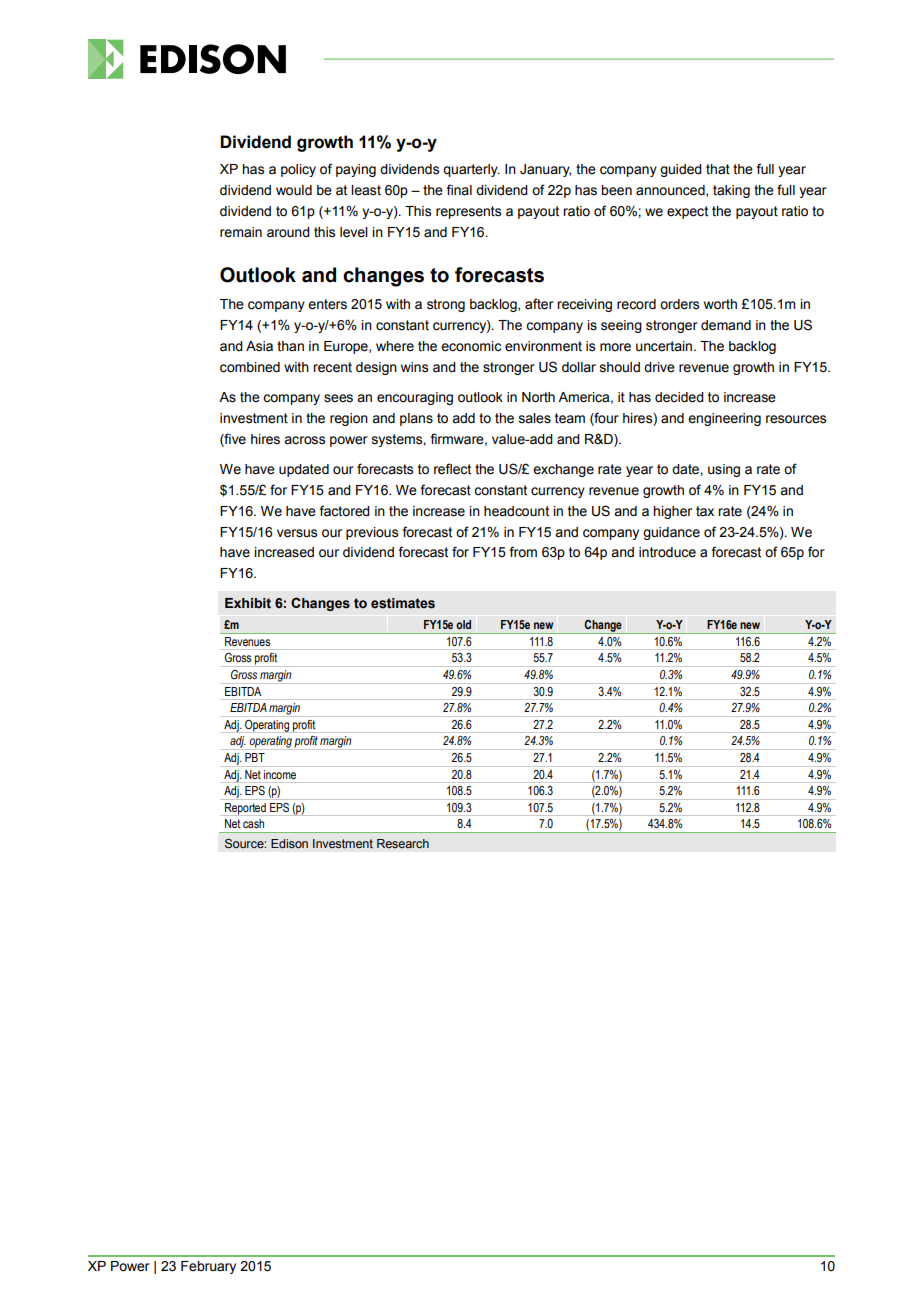 Image resolution: width=924 pixels, height=1308 pixels. I want to click on would, so click(294, 190).
